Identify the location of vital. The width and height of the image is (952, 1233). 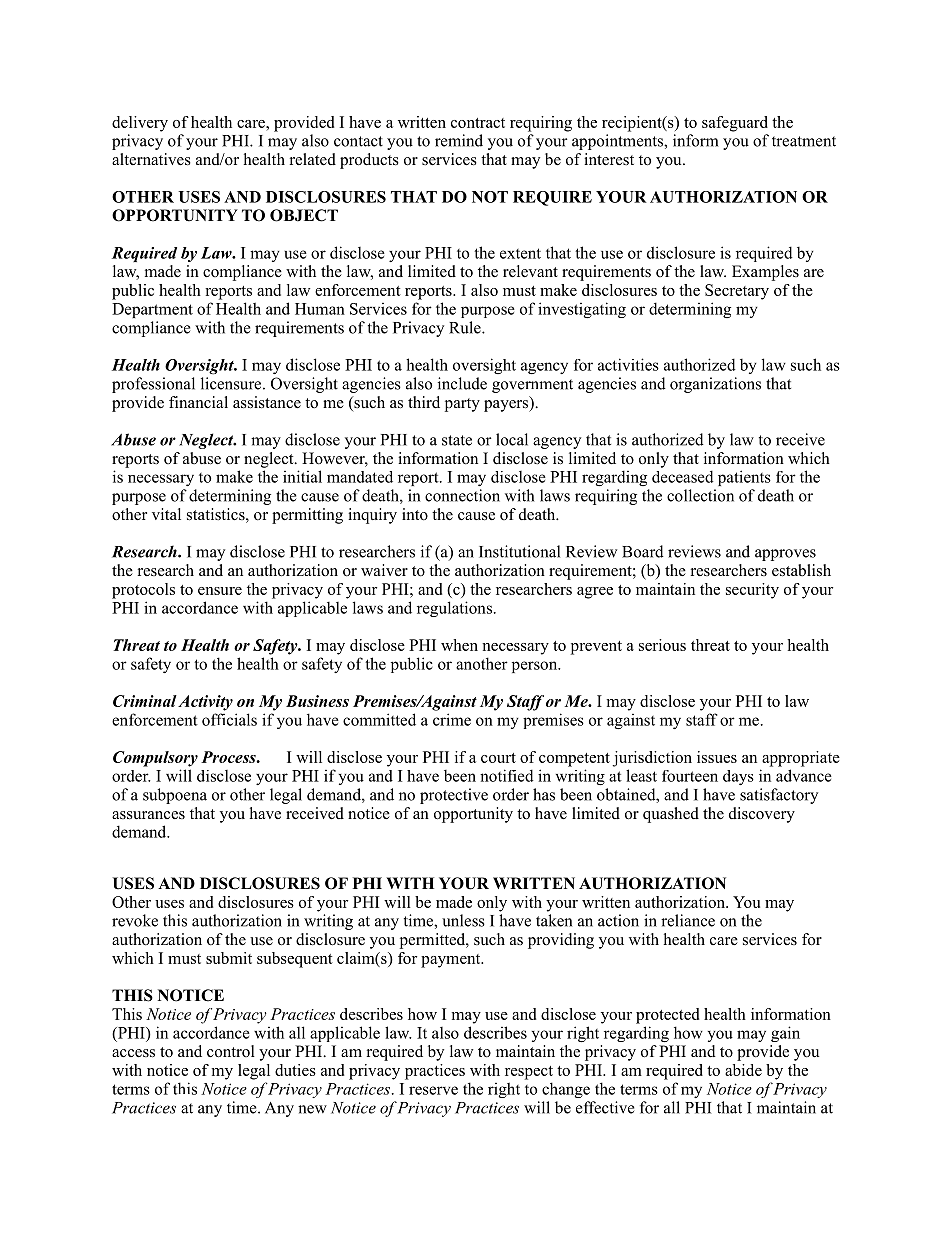
(166, 514).
